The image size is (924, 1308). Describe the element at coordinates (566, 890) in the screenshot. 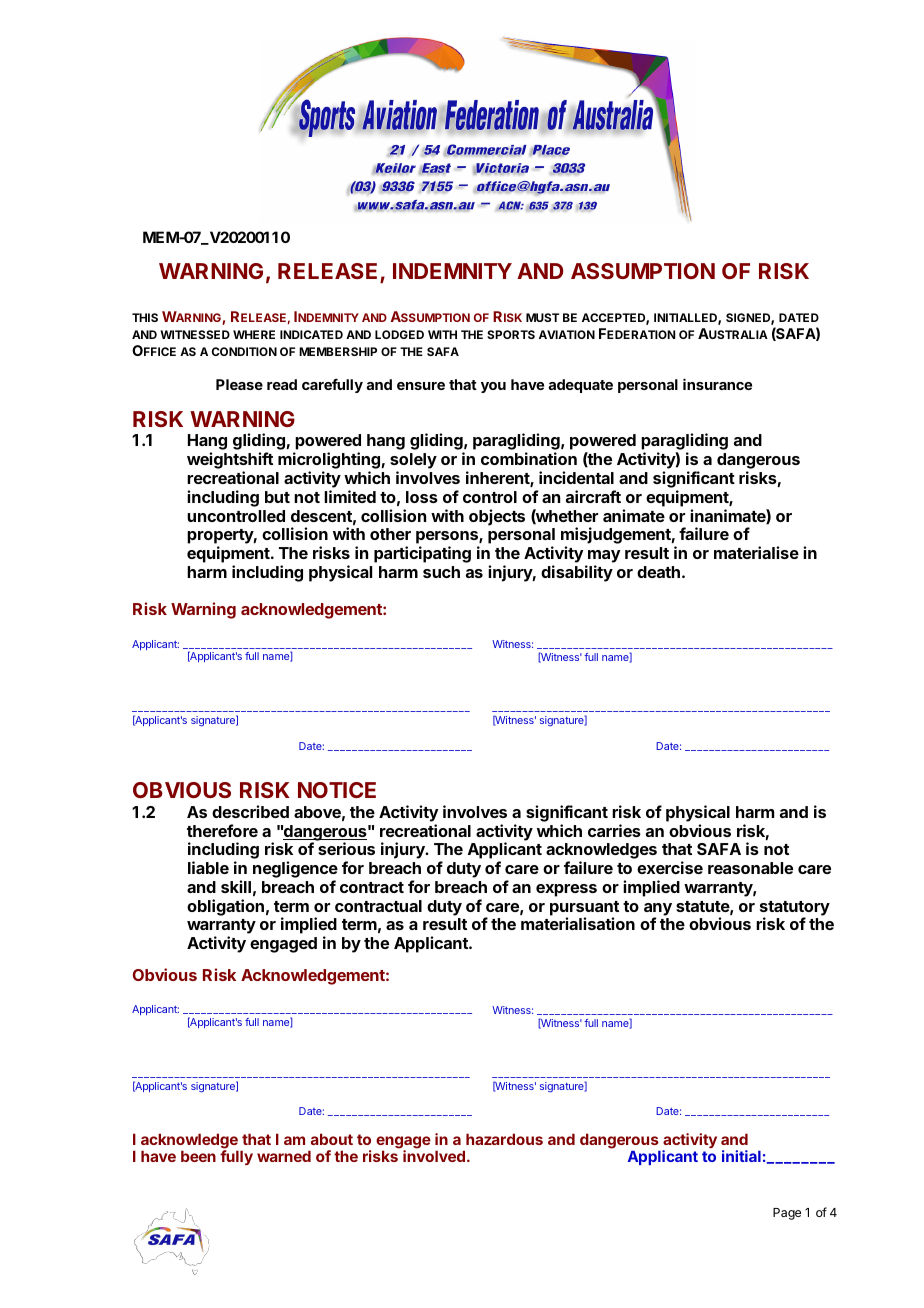

I see `express` at that location.
